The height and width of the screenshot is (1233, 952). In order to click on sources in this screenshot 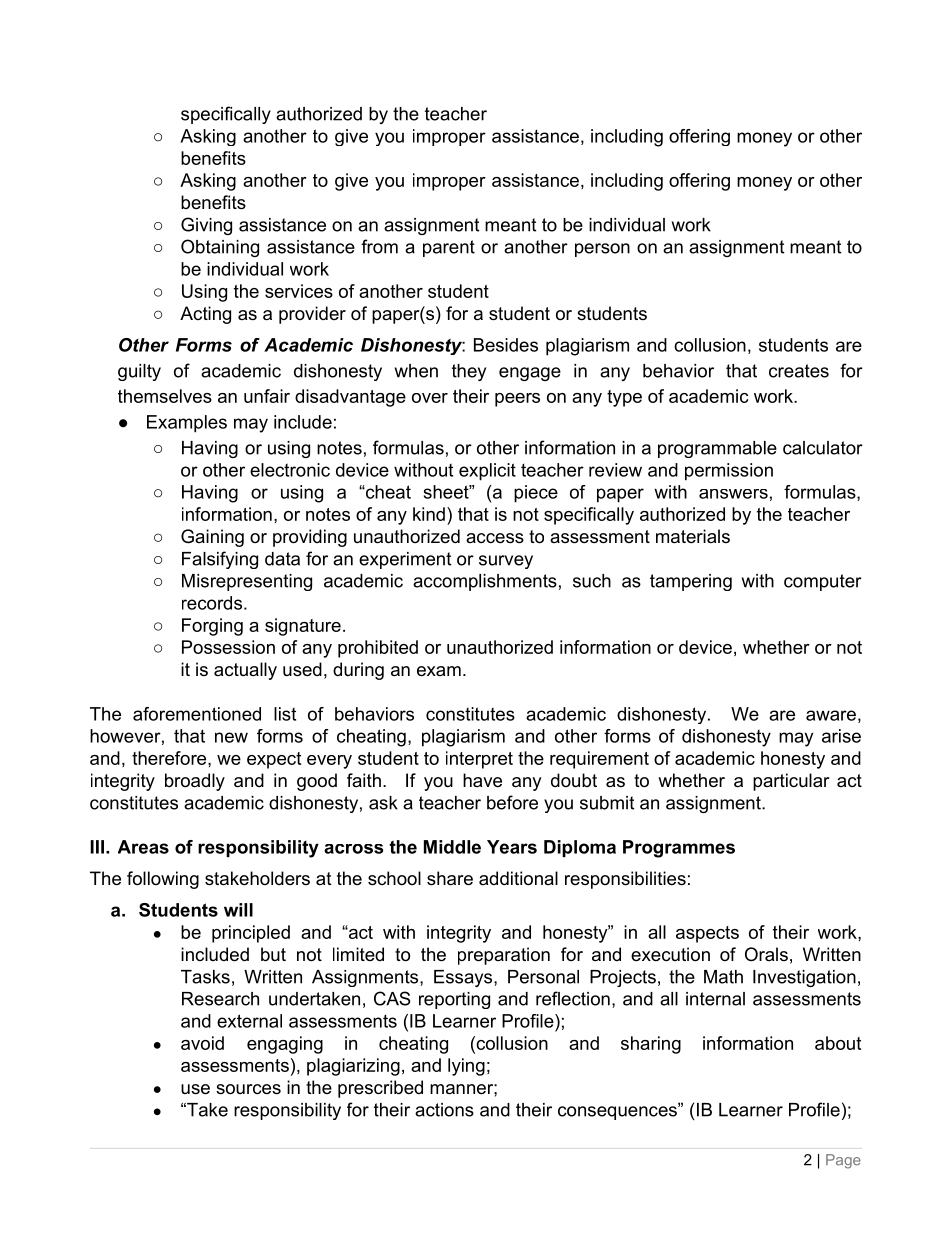, I will do `click(248, 1089)`.
